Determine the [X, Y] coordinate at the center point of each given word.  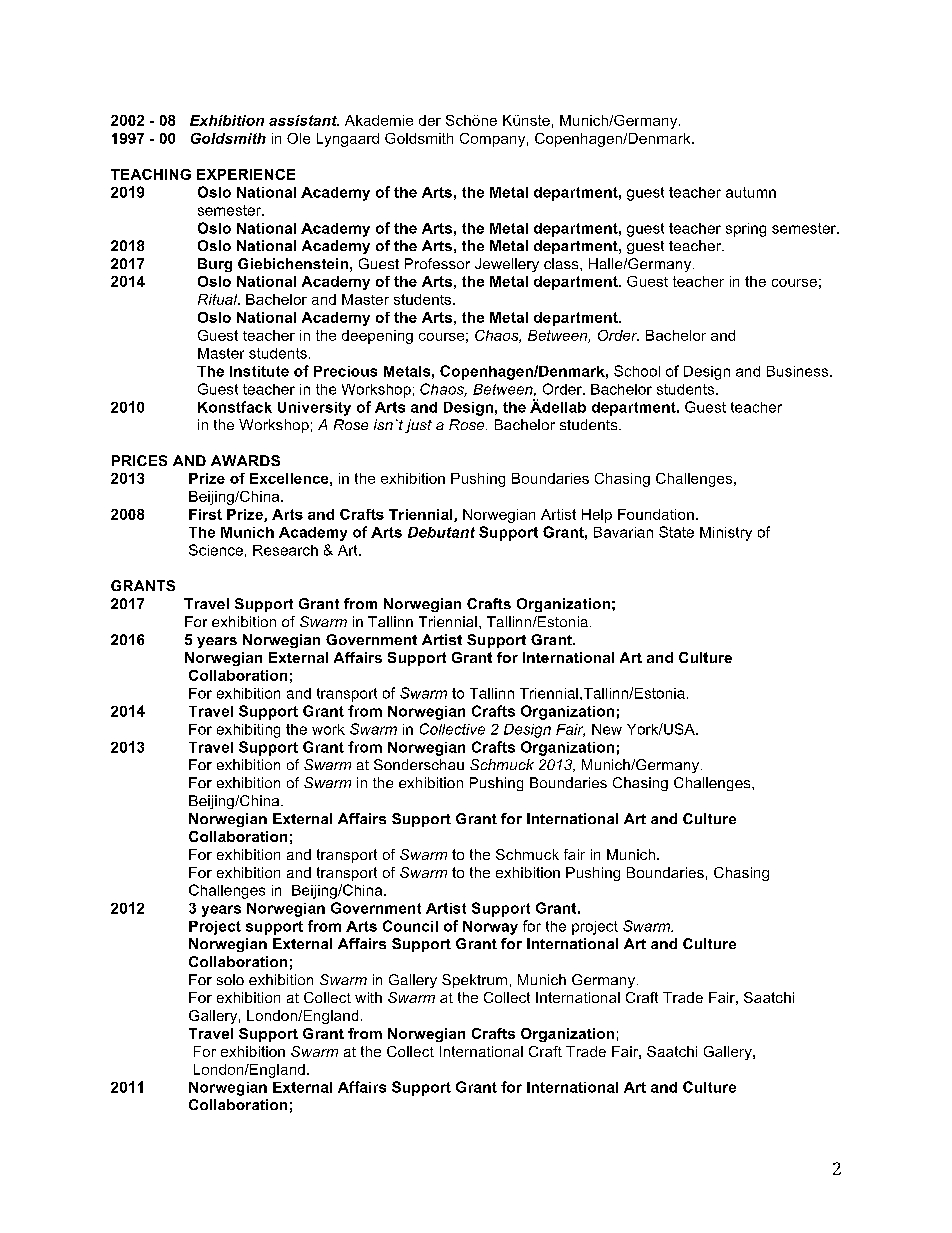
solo [230, 979]
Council [410, 926]
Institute [259, 371]
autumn [751, 192]
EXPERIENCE [246, 174]
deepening [377, 337]
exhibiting [248, 731]
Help [597, 516]
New [607, 729]
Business [797, 371]
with [368, 997]
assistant [304, 120]
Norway [490, 928]
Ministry [726, 534]
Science [216, 550]
